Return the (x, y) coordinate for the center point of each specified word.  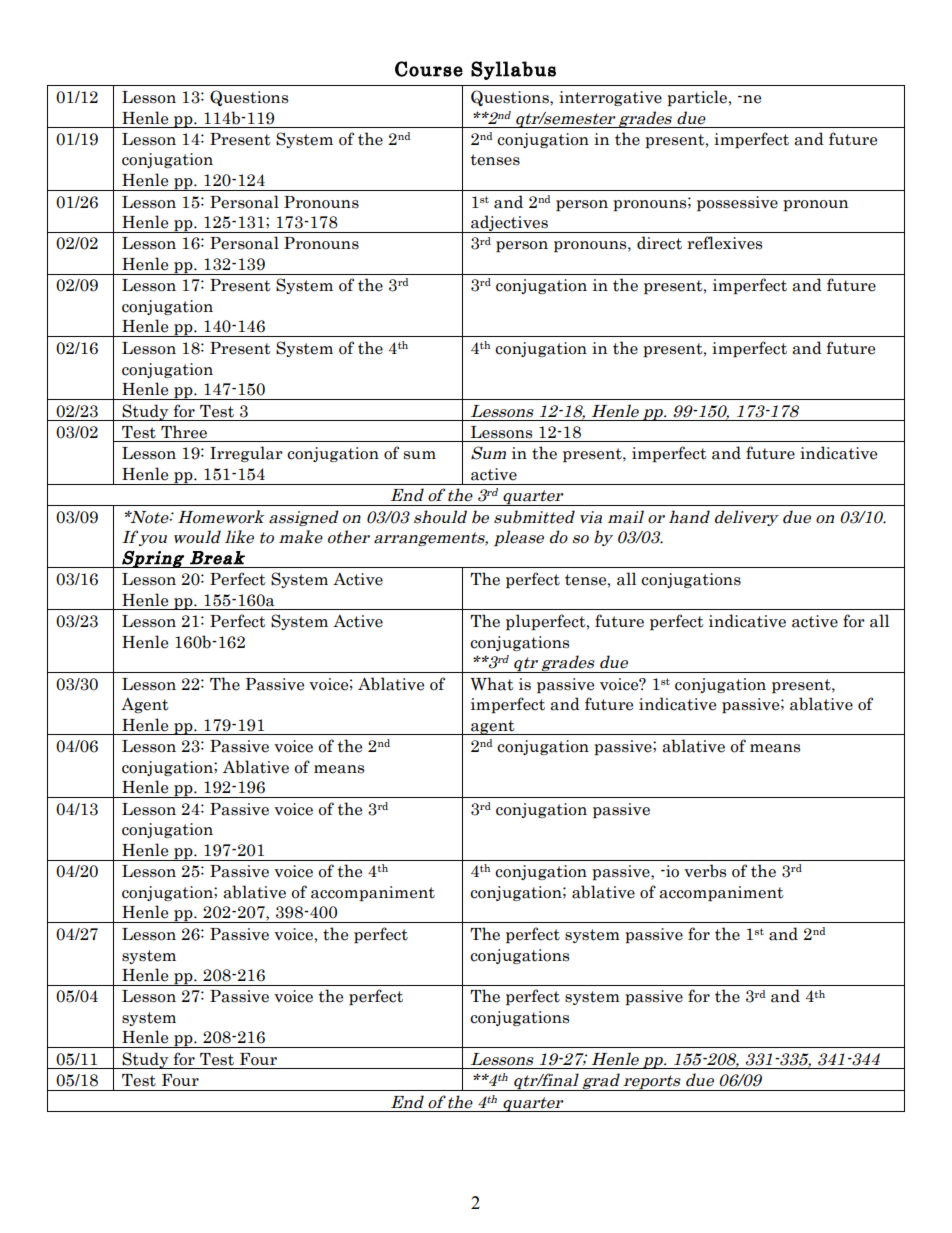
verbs (705, 871)
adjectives (509, 224)
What (492, 684)
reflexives (724, 243)
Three (184, 432)
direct (659, 243)
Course (429, 69)
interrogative (610, 98)
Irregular (246, 454)
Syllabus (513, 70)
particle (698, 98)
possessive (737, 203)
